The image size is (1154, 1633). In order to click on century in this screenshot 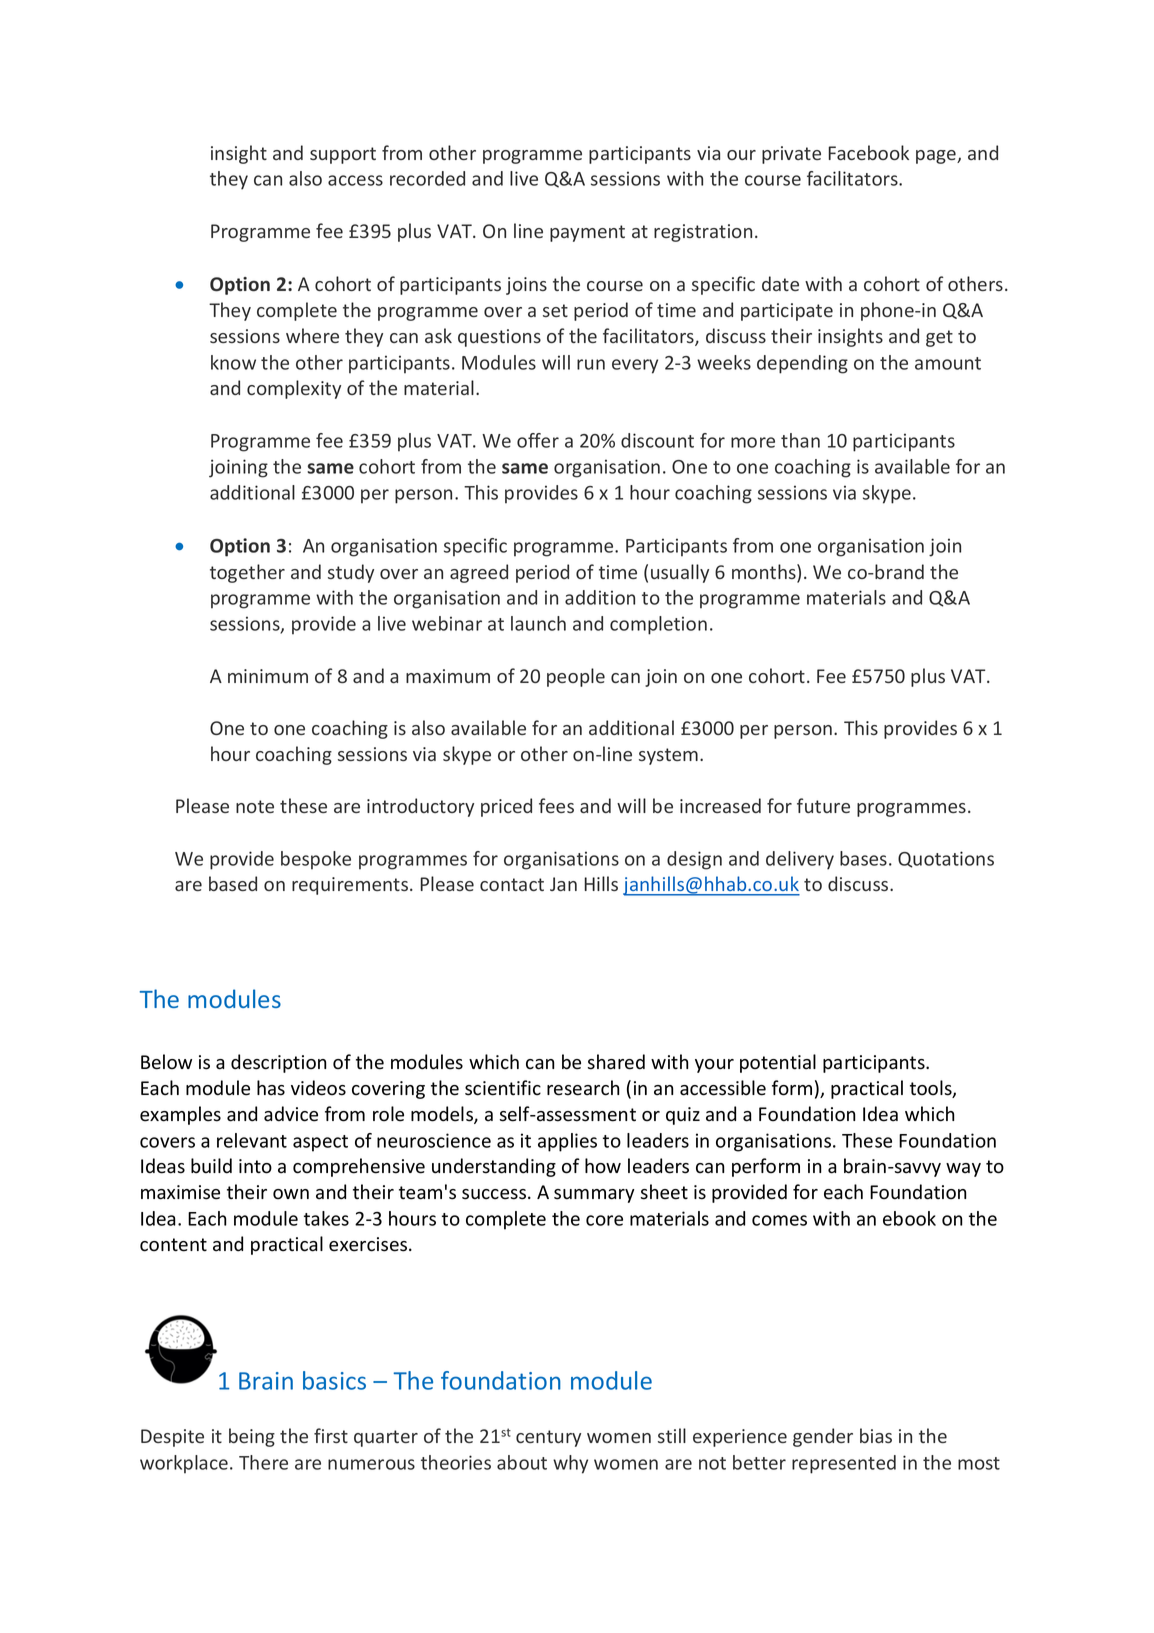, I will do `click(548, 1438)`.
